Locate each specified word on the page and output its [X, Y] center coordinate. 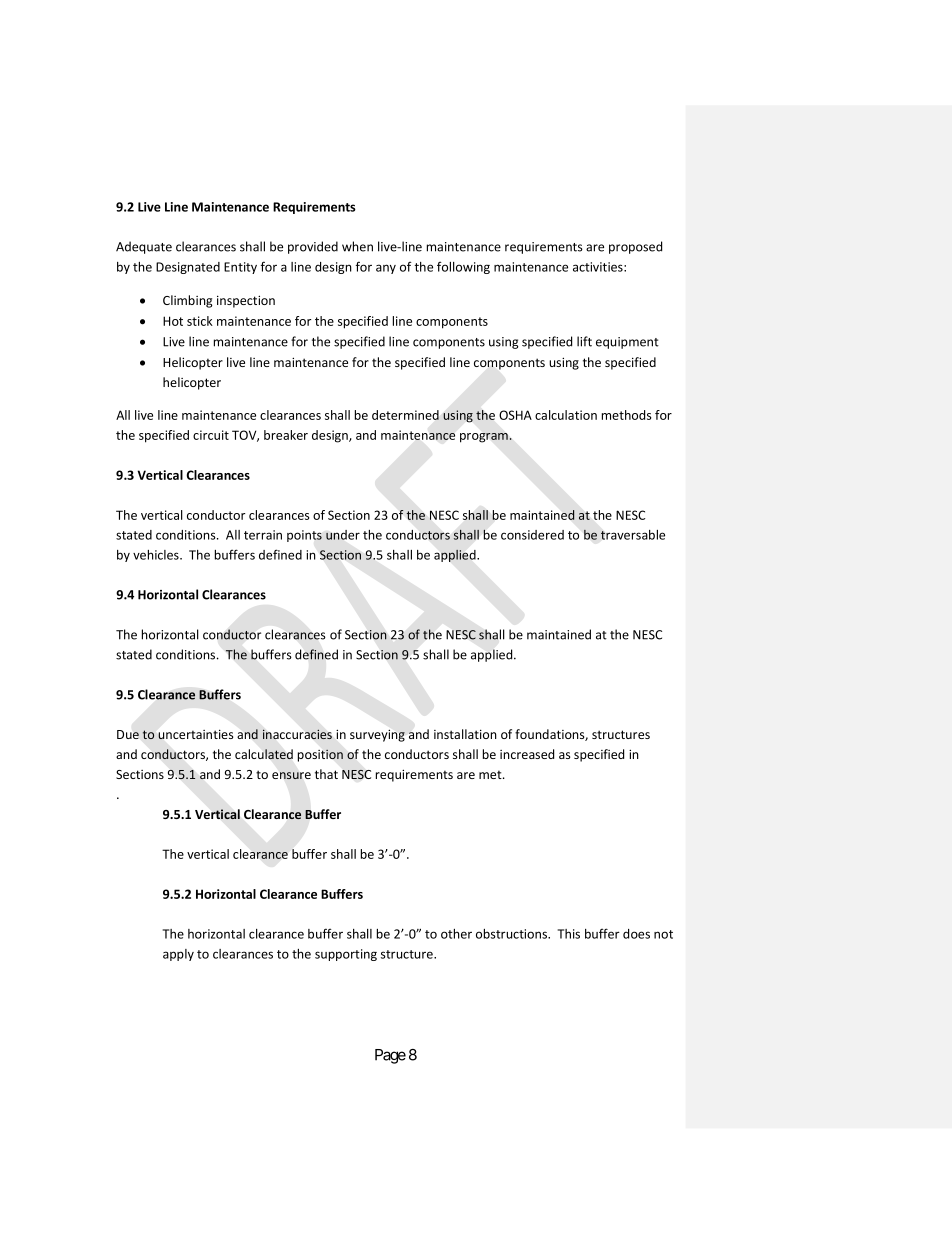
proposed [635, 247]
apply [178, 955]
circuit [211, 435]
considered [532, 535]
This [569, 934]
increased [527, 754]
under [343, 535]
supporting [346, 955]
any [386, 269]
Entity [240, 268]
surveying [377, 735]
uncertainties [195, 734]
